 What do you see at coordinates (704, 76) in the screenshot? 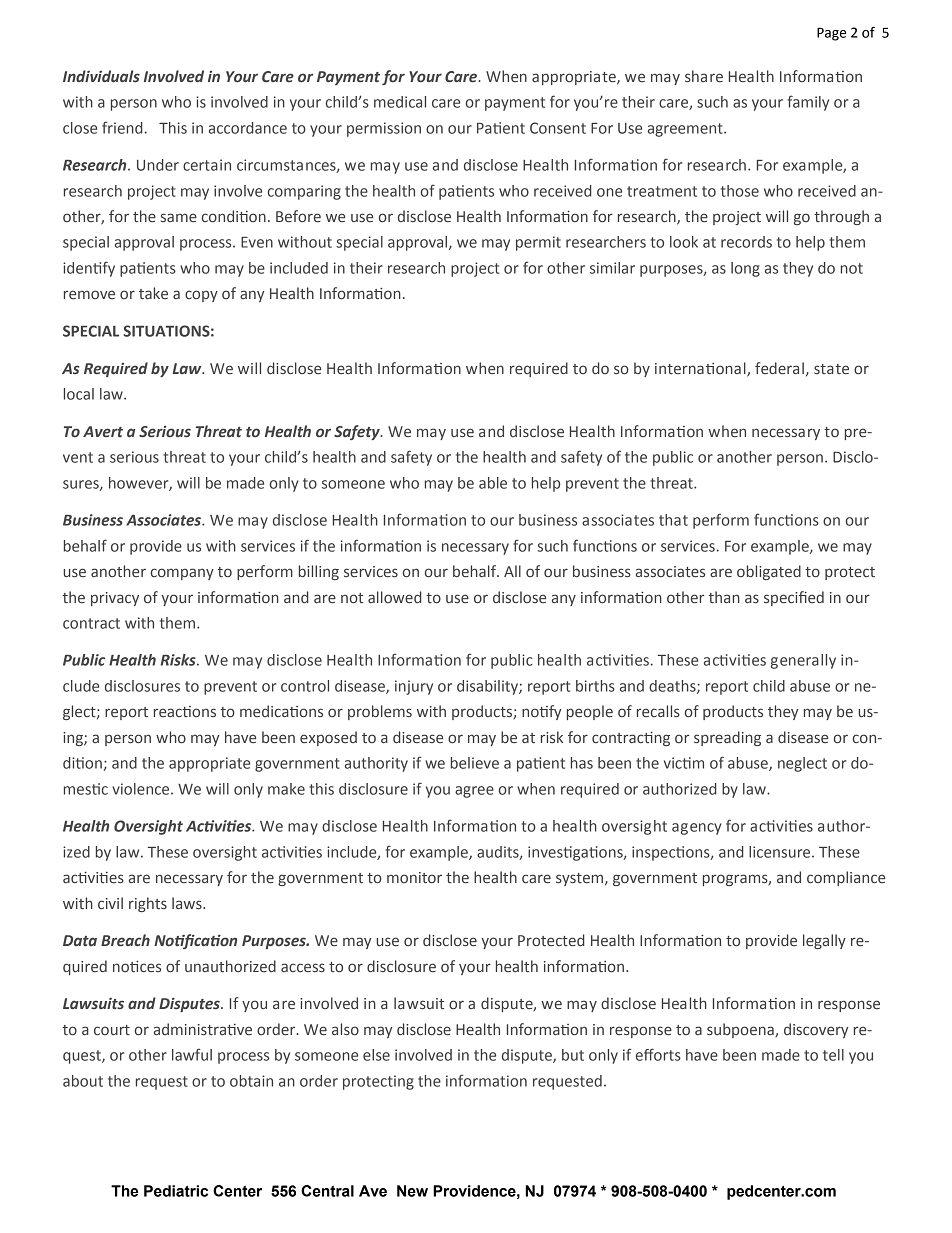
I see `share` at bounding box center [704, 76].
